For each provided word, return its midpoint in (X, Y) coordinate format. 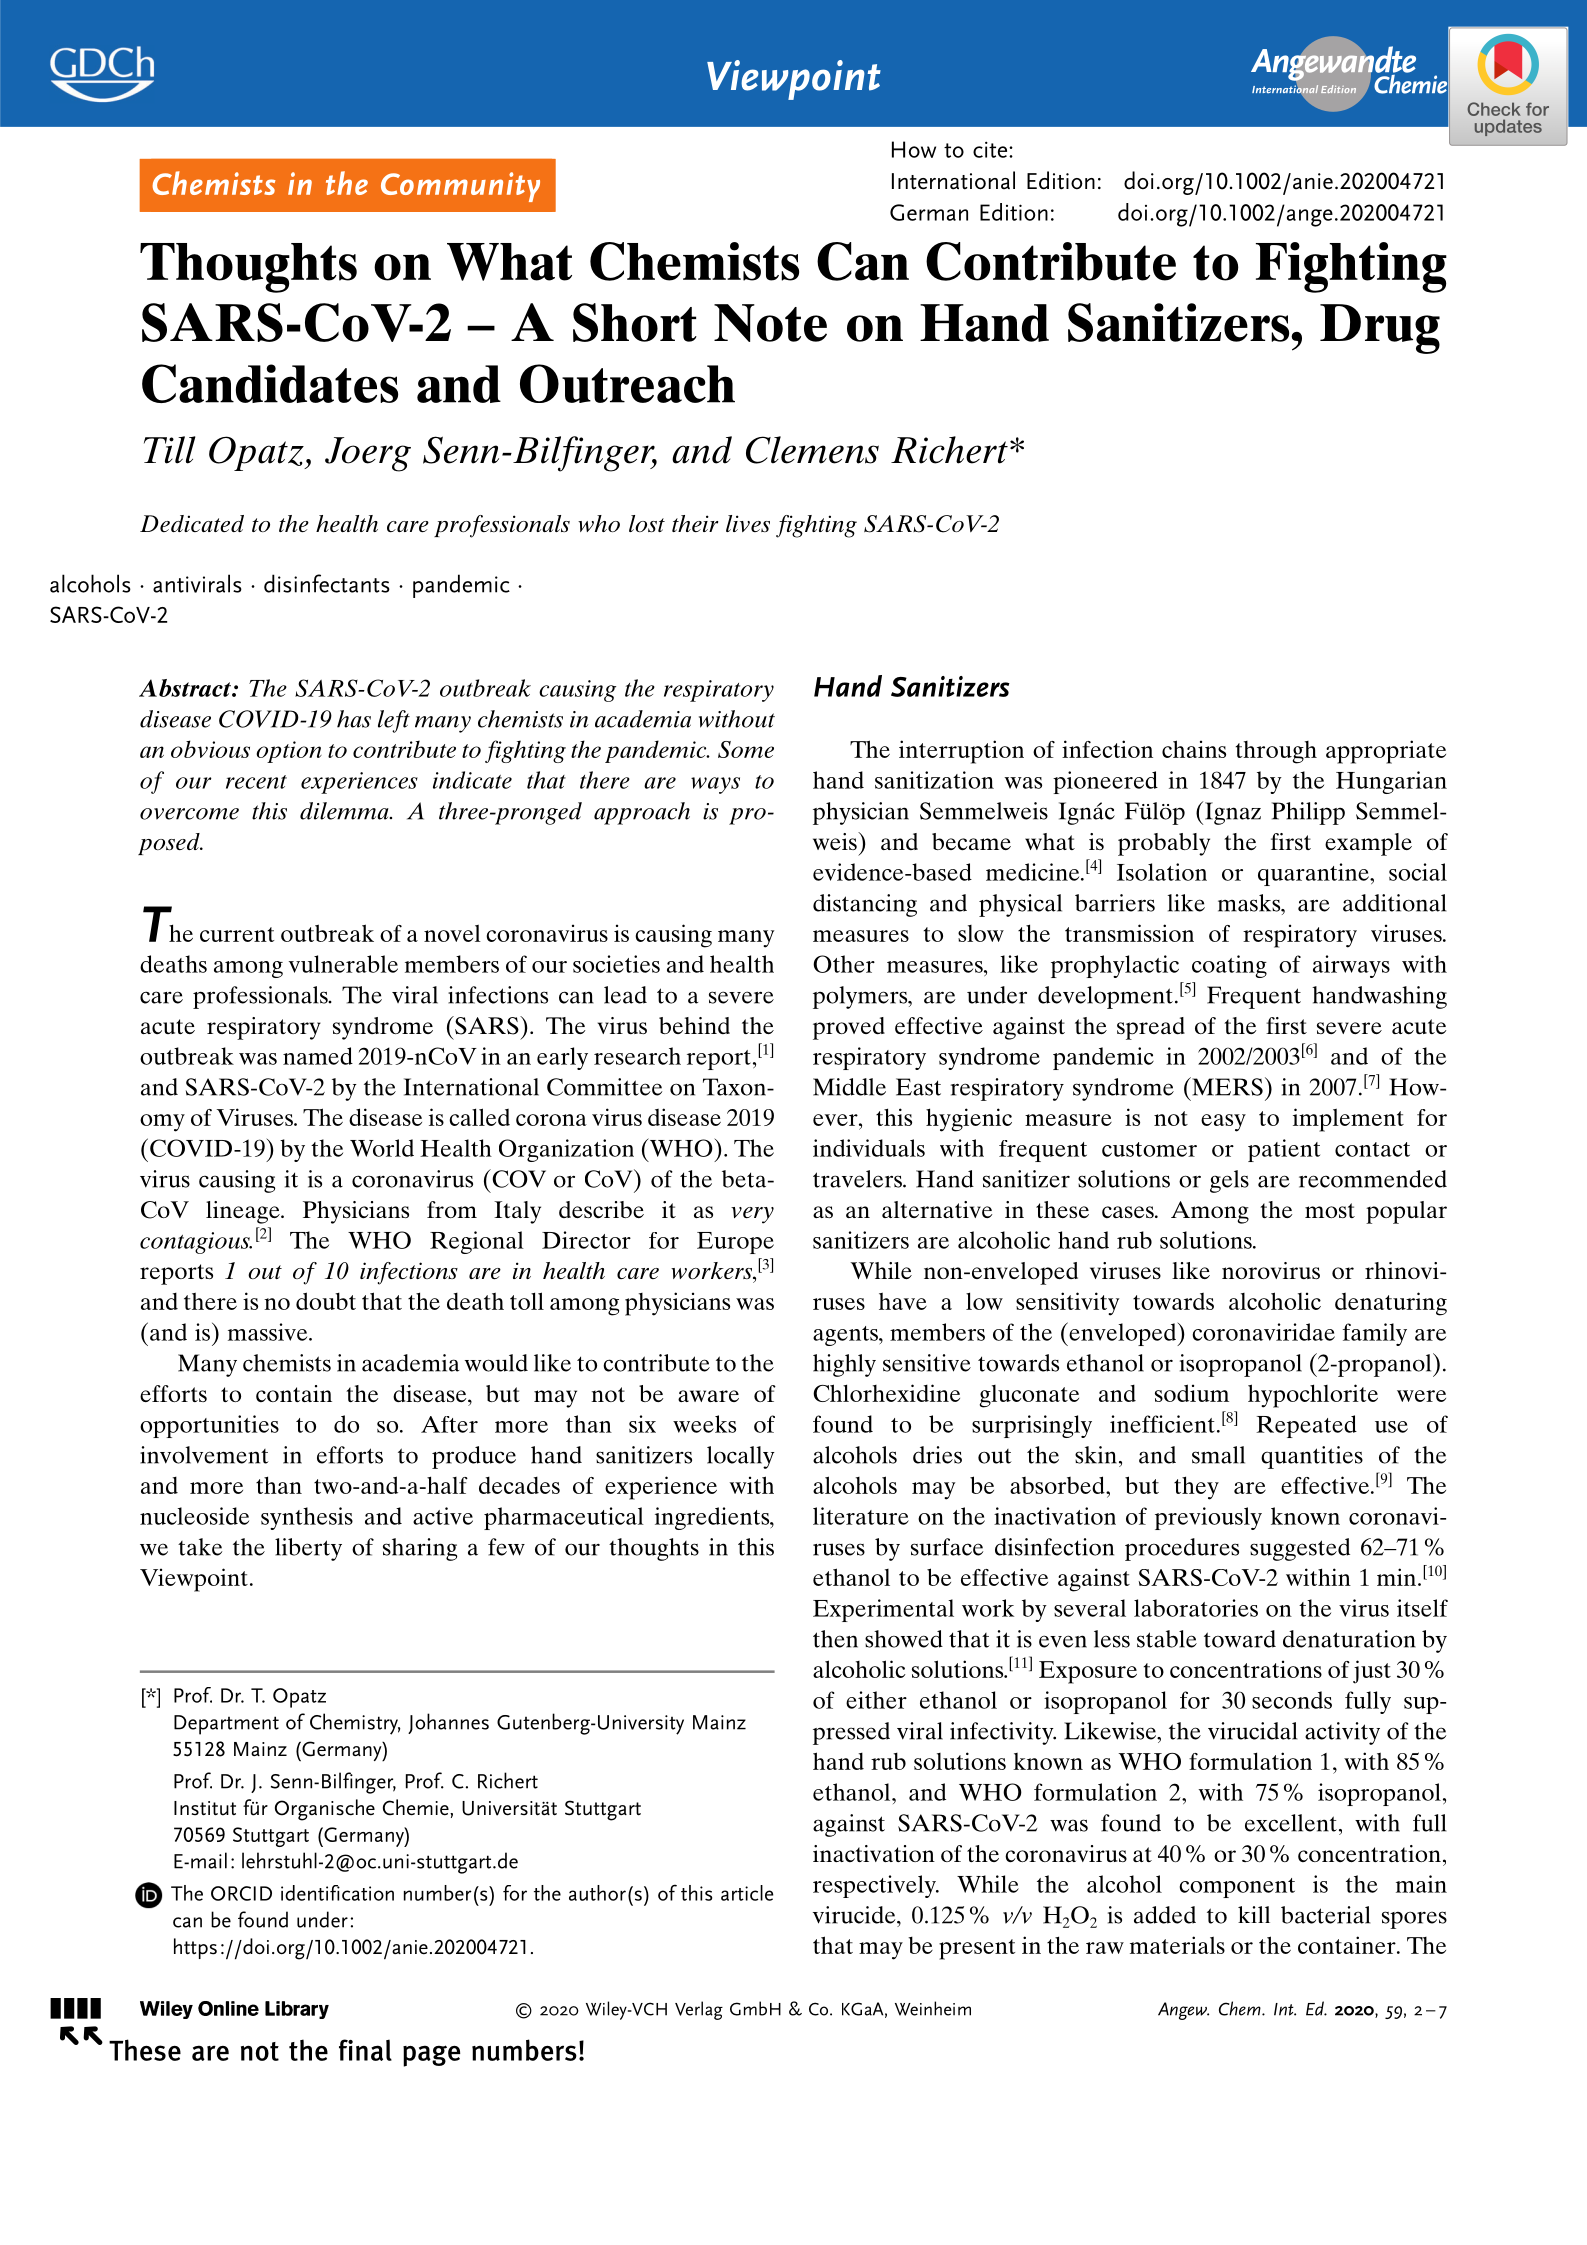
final (365, 2050)
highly (844, 1365)
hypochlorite (1313, 1396)
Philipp (1308, 813)
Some (746, 749)
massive (269, 1332)
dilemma (345, 811)
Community (460, 187)
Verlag (699, 2010)
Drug (1380, 329)
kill (1254, 1914)
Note (770, 323)
